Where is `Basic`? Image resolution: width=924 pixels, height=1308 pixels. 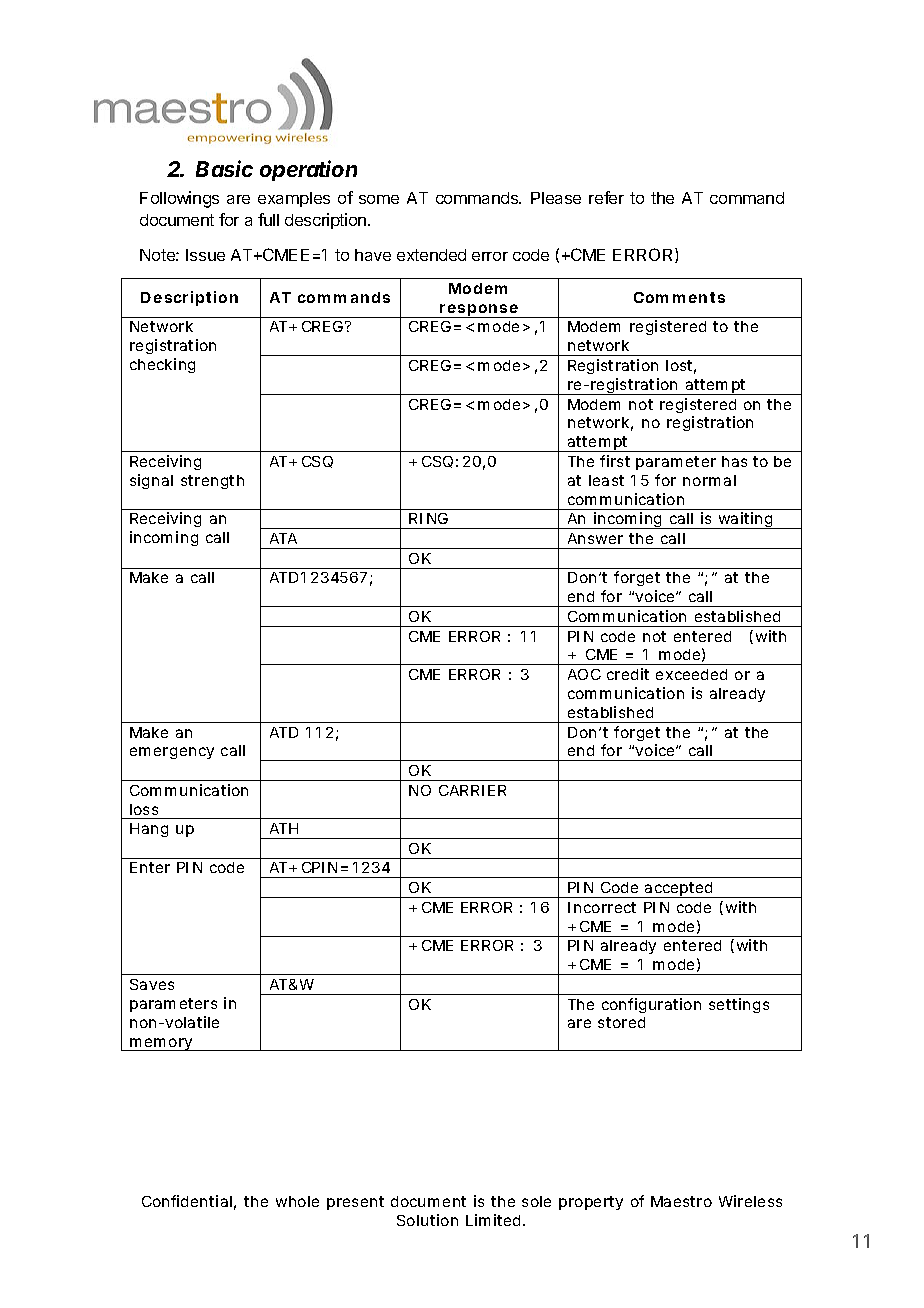
Basic is located at coordinates (224, 168).
